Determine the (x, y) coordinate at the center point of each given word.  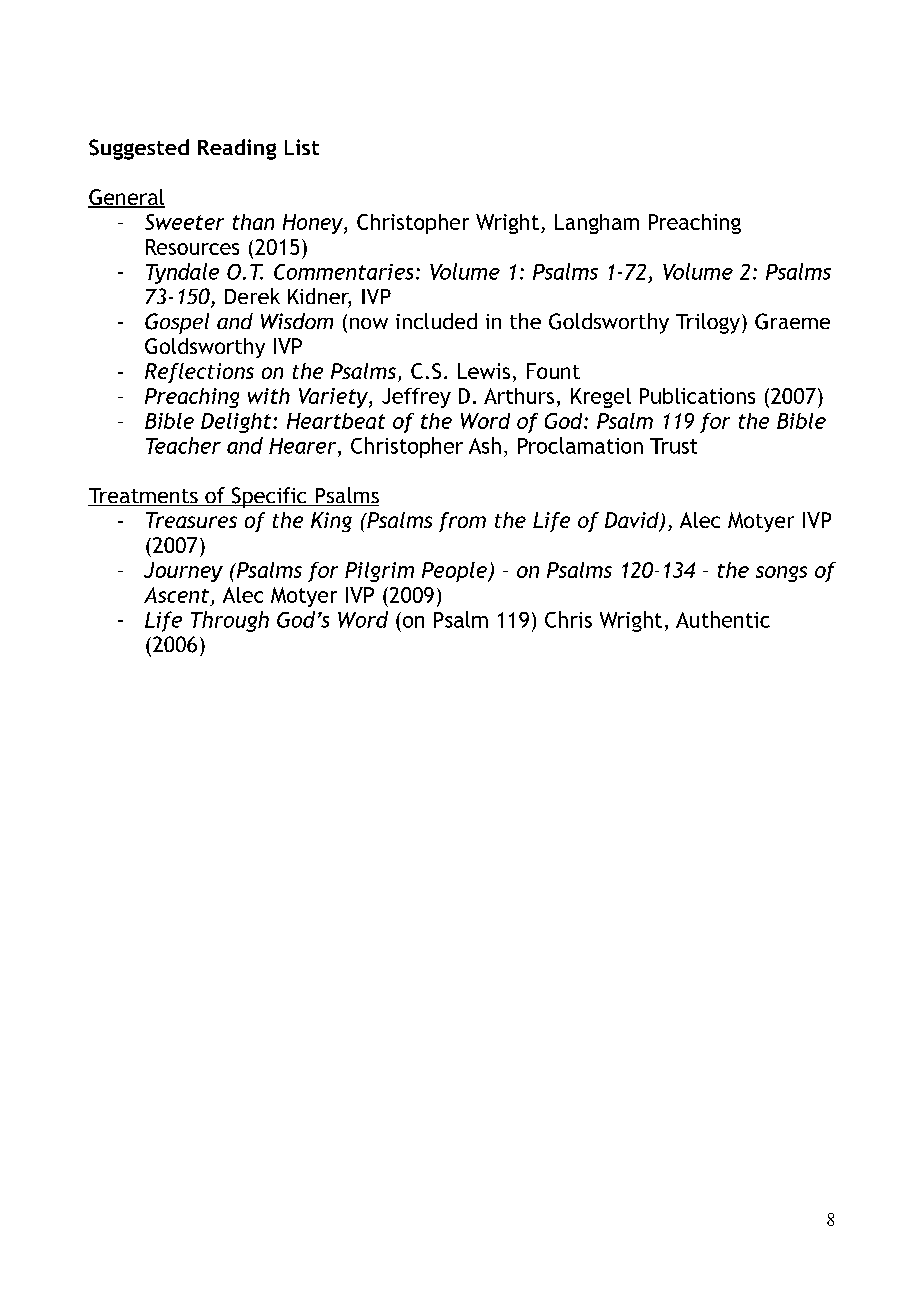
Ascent (176, 595)
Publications (697, 396)
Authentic (723, 619)
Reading (237, 149)
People (455, 572)
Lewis (484, 371)
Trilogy (708, 323)
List (302, 147)
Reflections (199, 373)
